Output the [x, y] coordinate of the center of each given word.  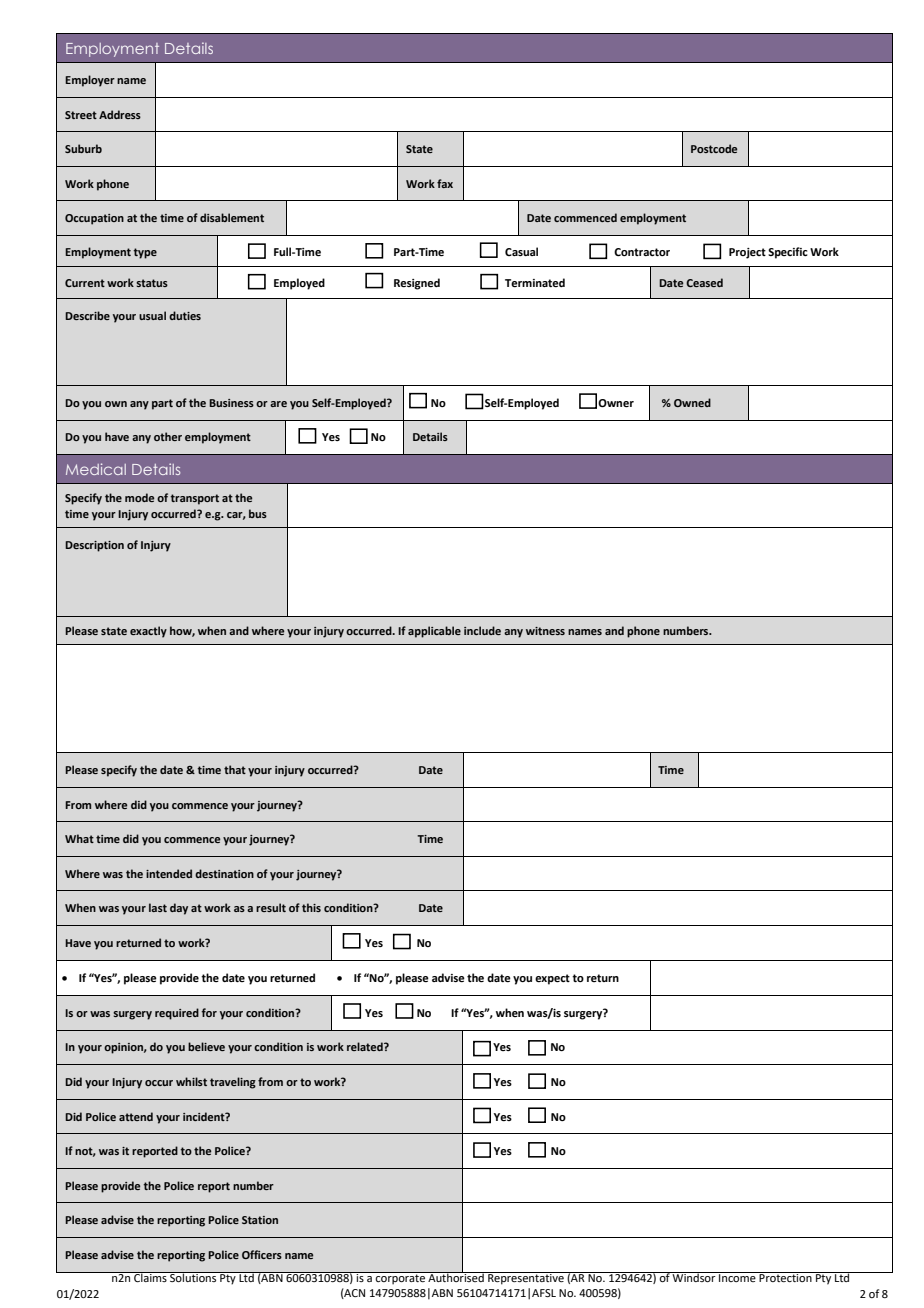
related [366, 1046]
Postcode [714, 148]
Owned [692, 402]
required [177, 1014]
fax [445, 183]
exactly [148, 632]
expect [552, 979]
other [168, 436]
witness [545, 631]
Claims [150, 1277]
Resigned [417, 284]
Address [120, 114]
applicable [434, 632]
